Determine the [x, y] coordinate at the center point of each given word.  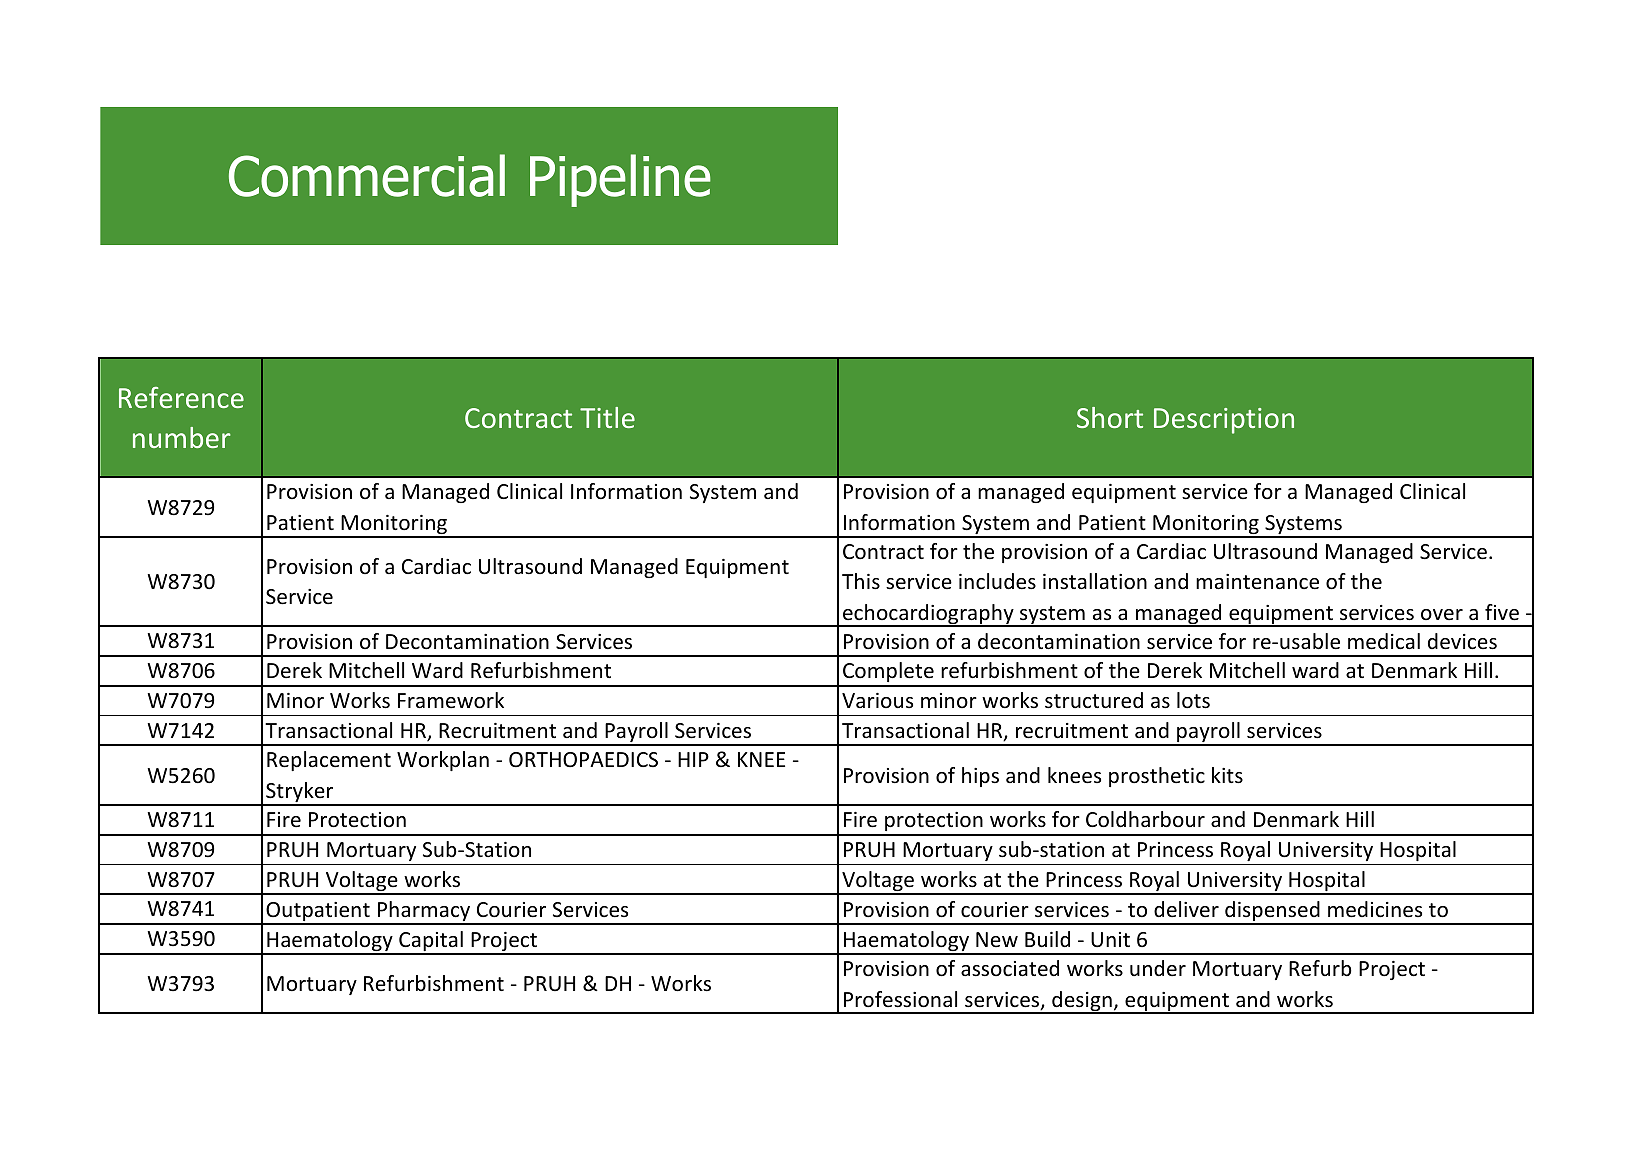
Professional [900, 999]
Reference [181, 397]
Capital [431, 942]
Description [1224, 421]
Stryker [300, 793]
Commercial [367, 175]
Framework [451, 700]
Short [1110, 417]
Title [607, 417]
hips [980, 777]
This [861, 581]
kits [1227, 775]
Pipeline [620, 180]
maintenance [1257, 582]
